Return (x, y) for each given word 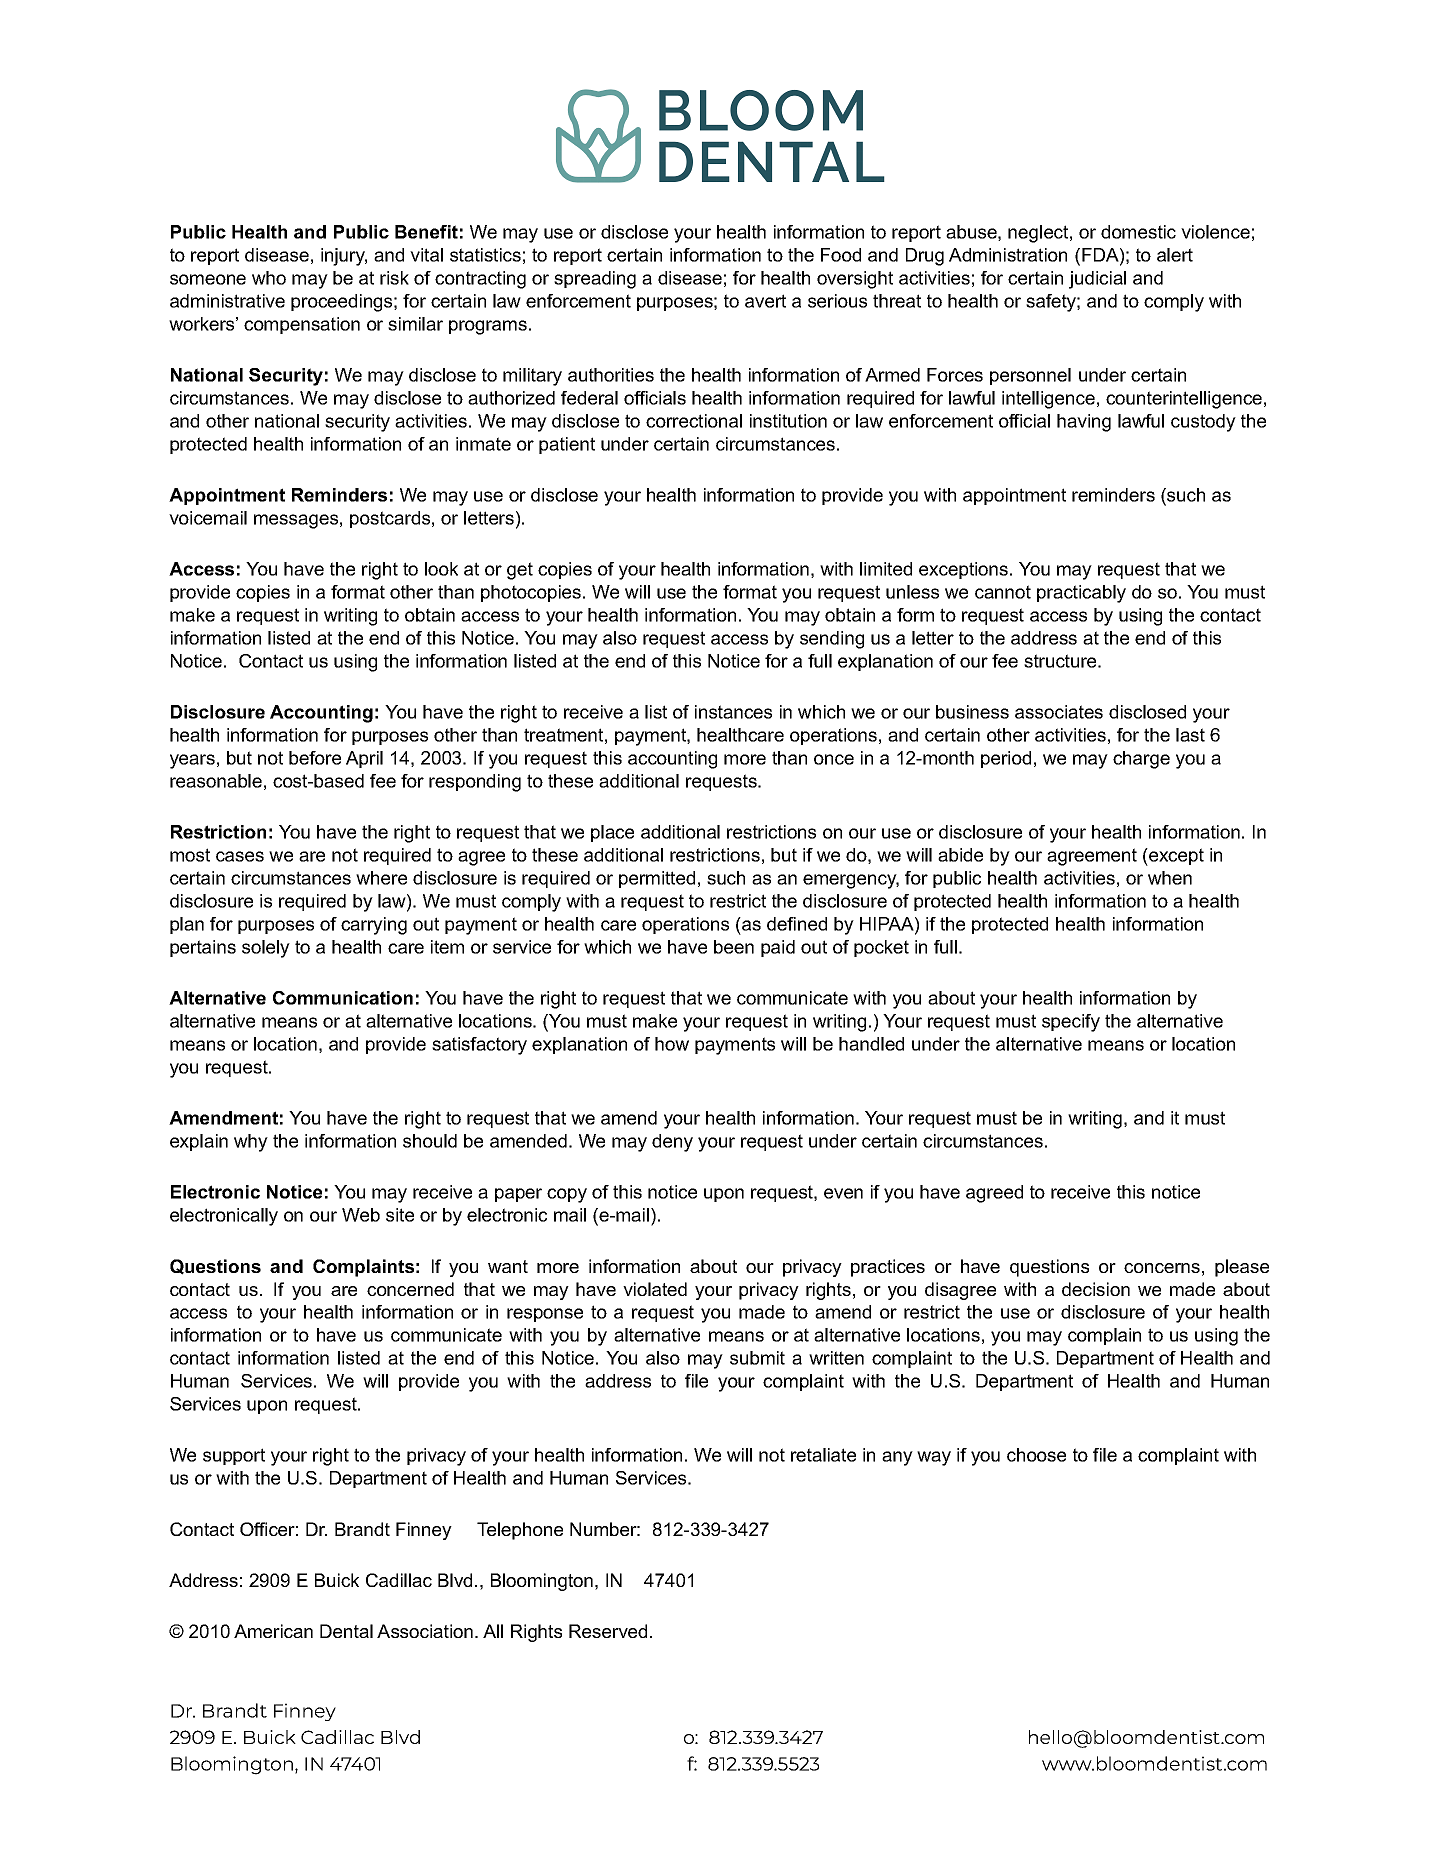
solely (266, 949)
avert (765, 301)
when (1170, 878)
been (734, 947)
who (269, 278)
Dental (346, 1631)
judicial (1097, 280)
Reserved (608, 1631)
